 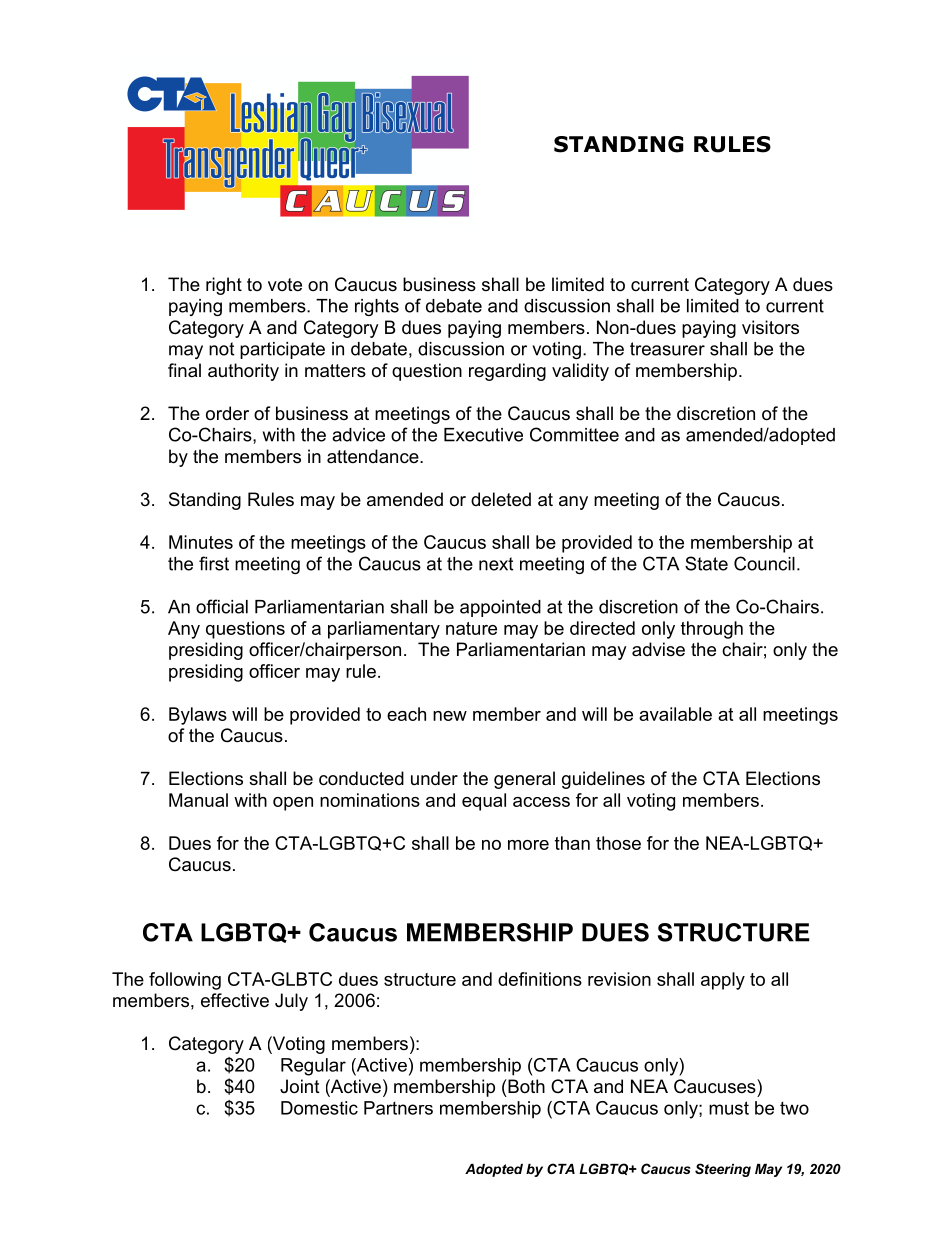 What do you see at coordinates (198, 716) in the screenshot?
I see `Bylaws` at bounding box center [198, 716].
